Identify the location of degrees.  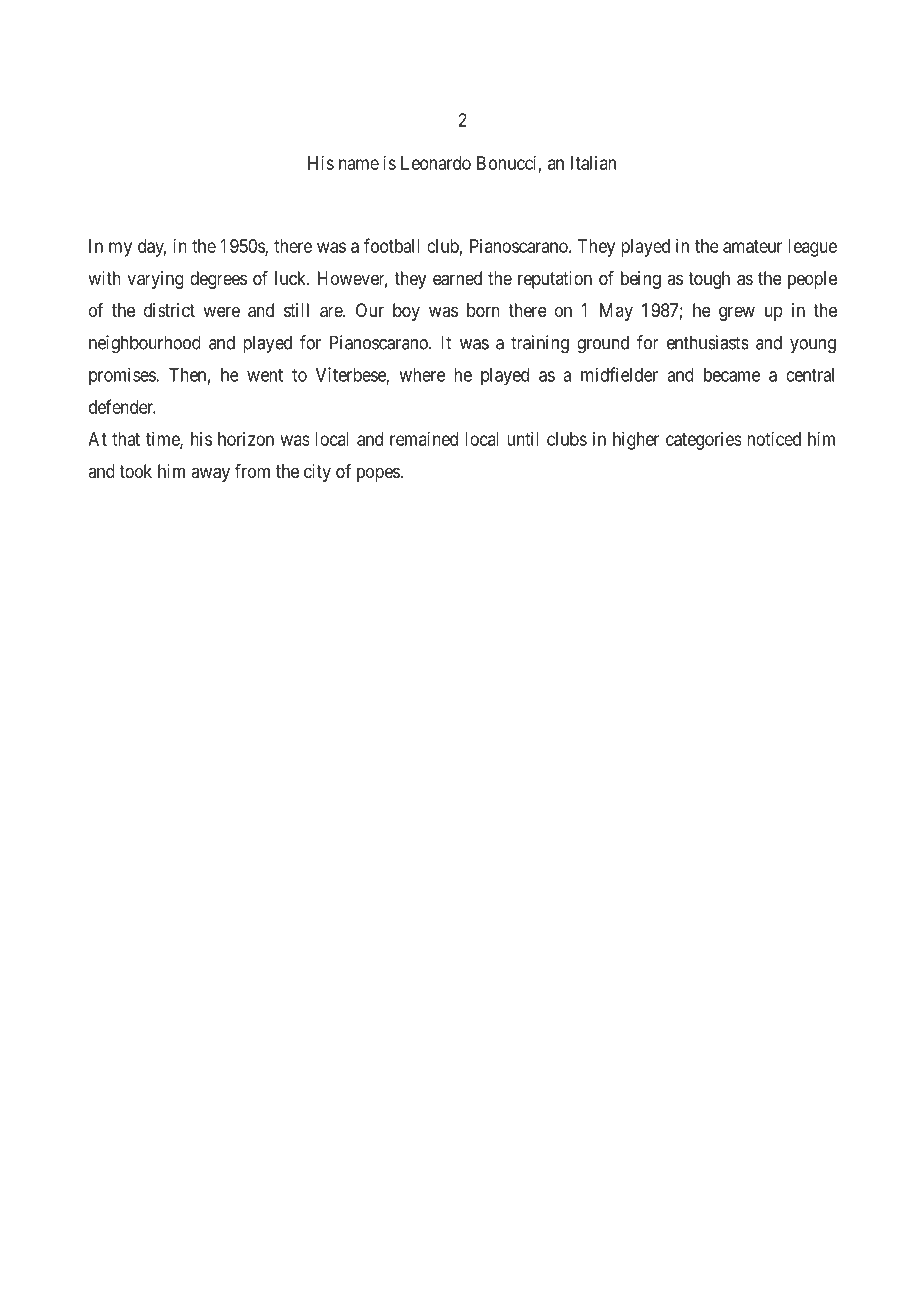
(218, 280).
